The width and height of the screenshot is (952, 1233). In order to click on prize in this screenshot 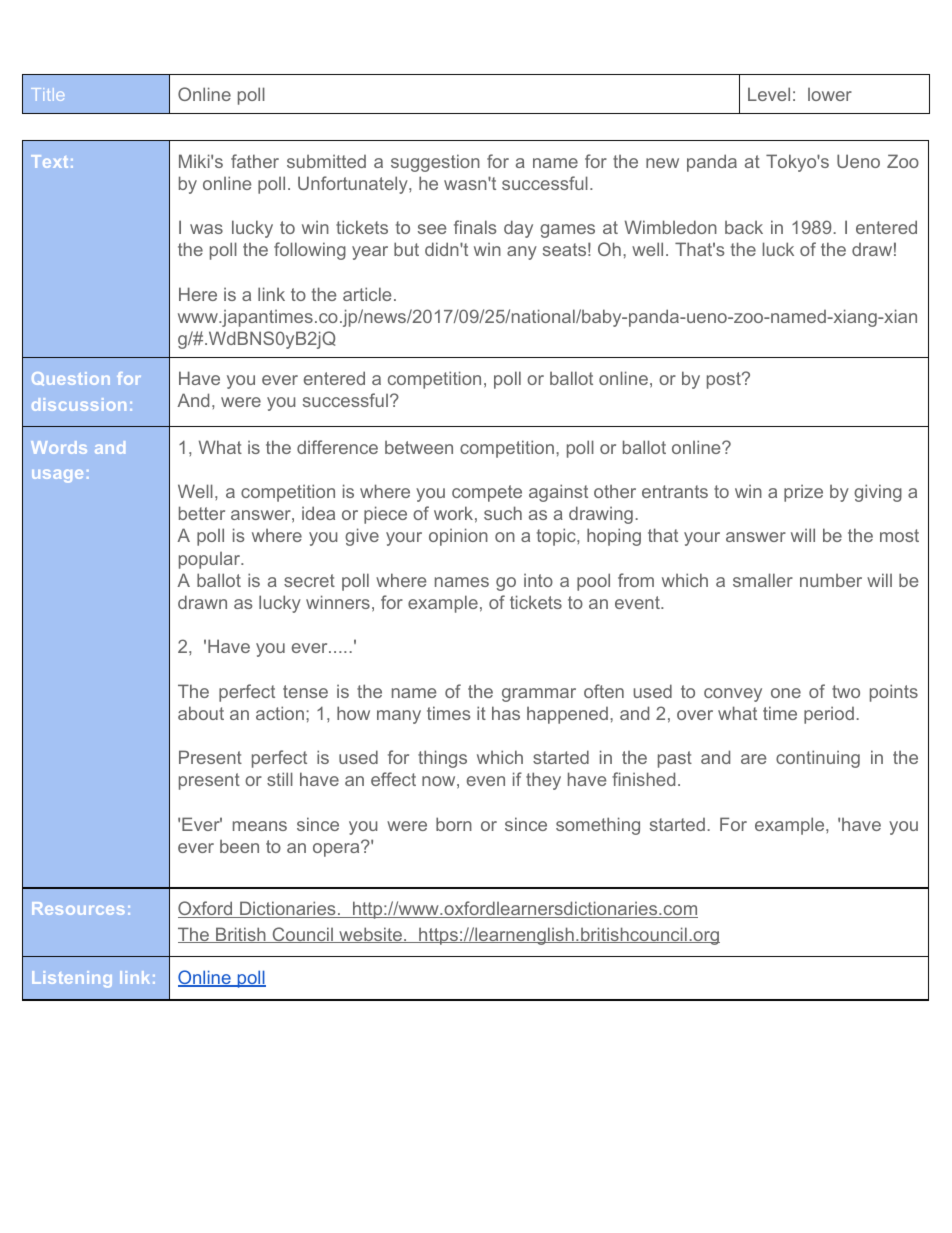, I will do `click(803, 493)`.
